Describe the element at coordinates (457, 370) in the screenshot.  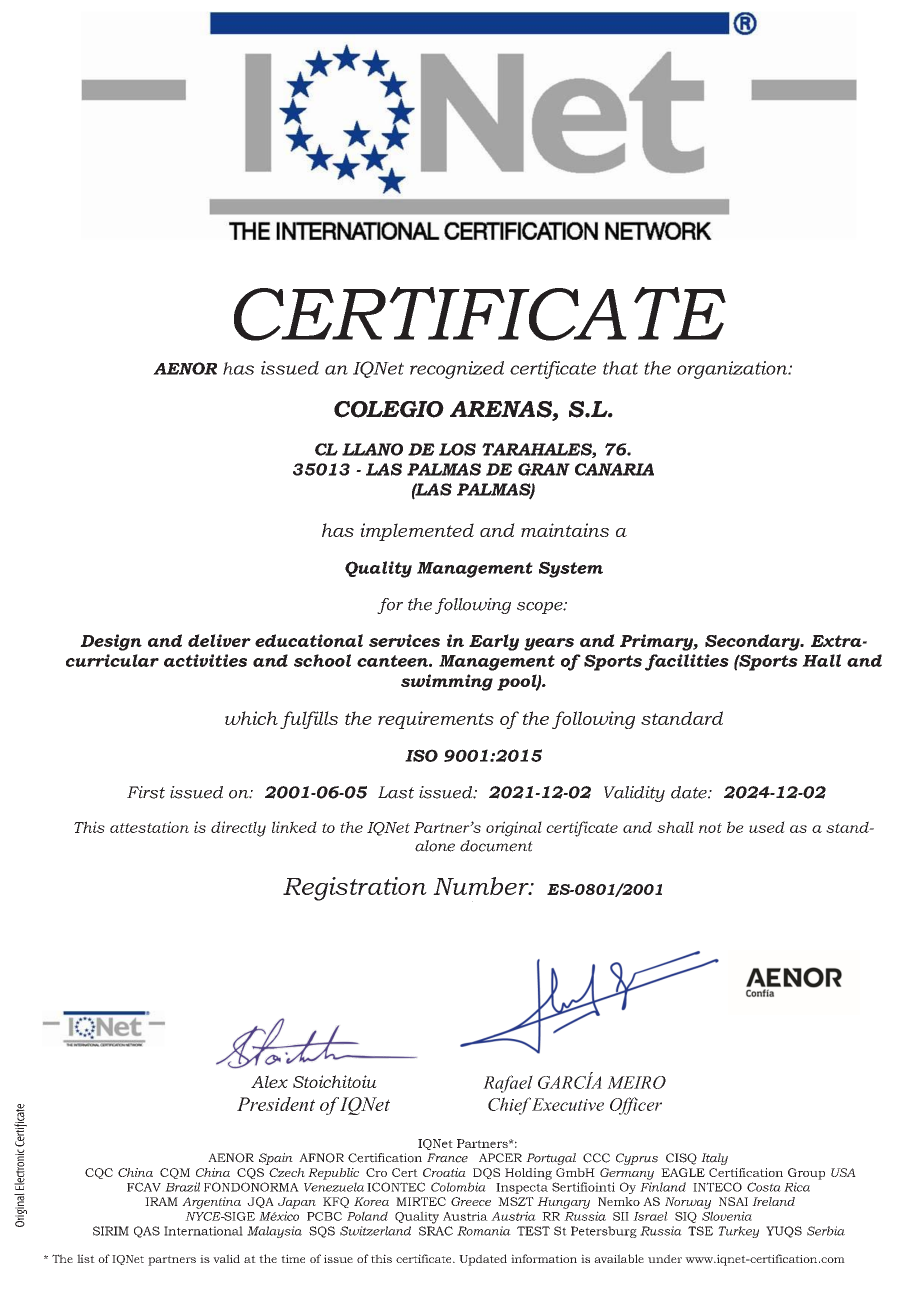
I see `recognized` at that location.
